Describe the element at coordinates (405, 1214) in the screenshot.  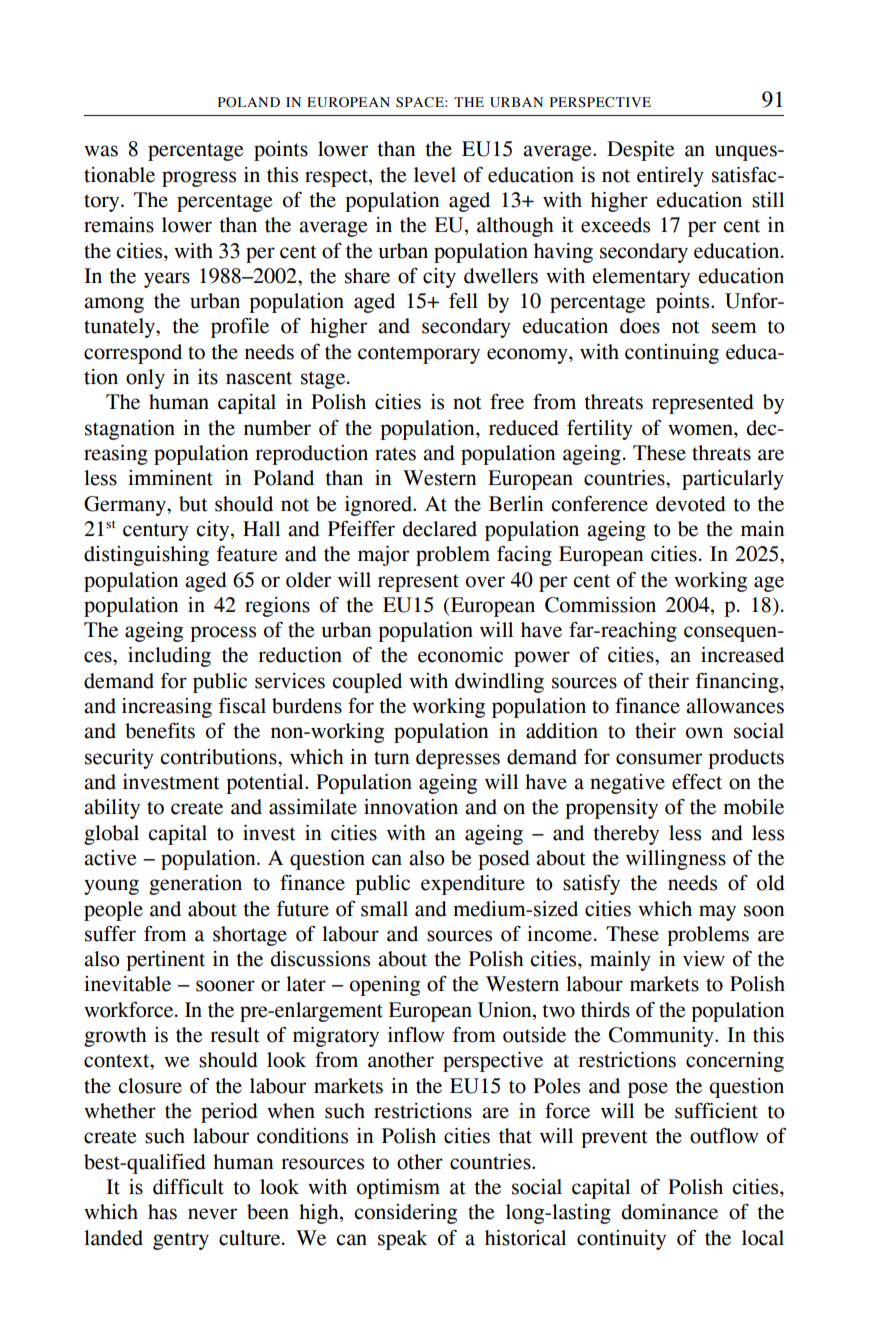
I see `considering` at that location.
